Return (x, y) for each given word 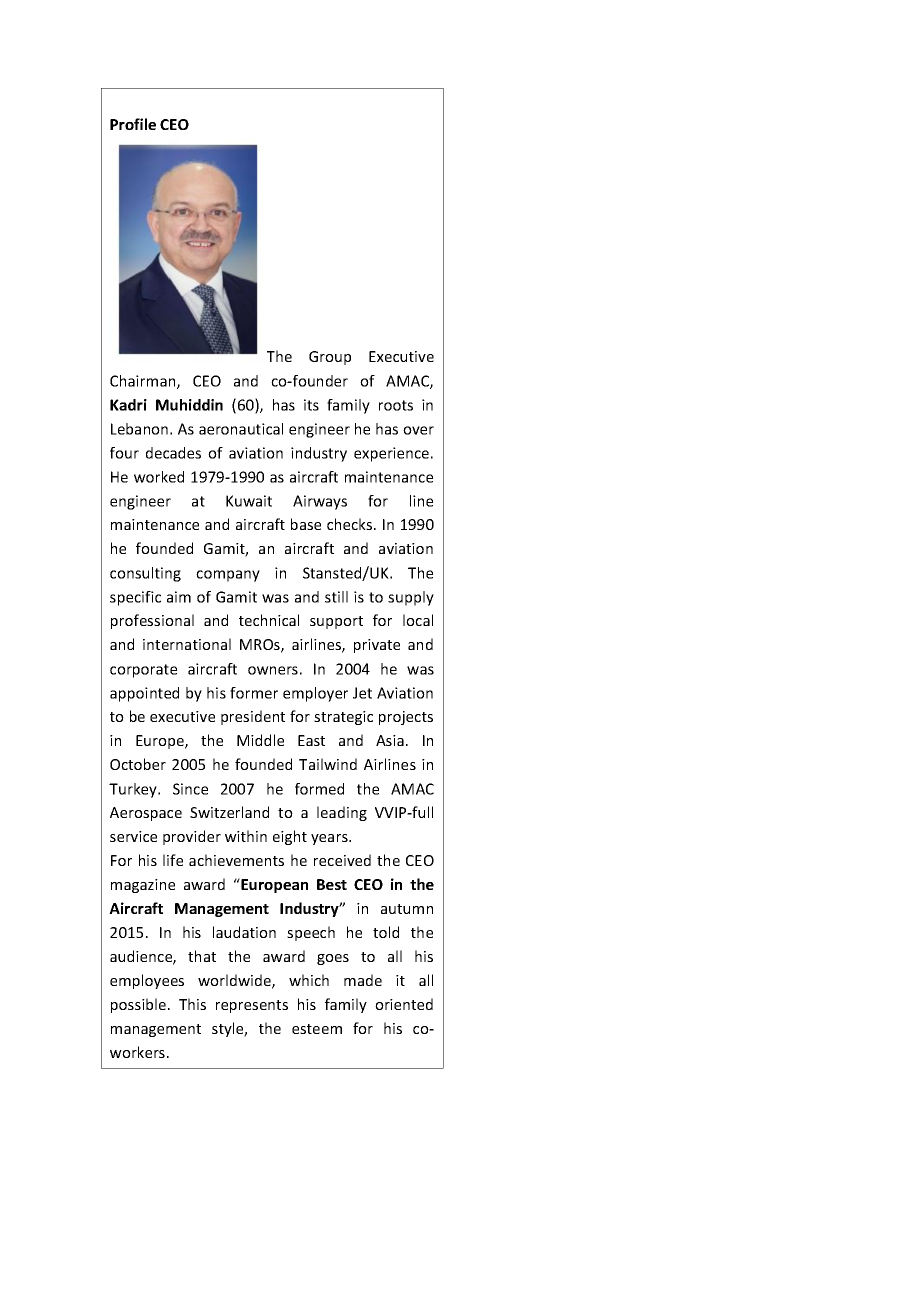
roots (396, 405)
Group (330, 358)
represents (252, 1006)
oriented (404, 1004)
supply (411, 598)
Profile (133, 124)
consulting (145, 574)
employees (147, 981)
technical (269, 620)
